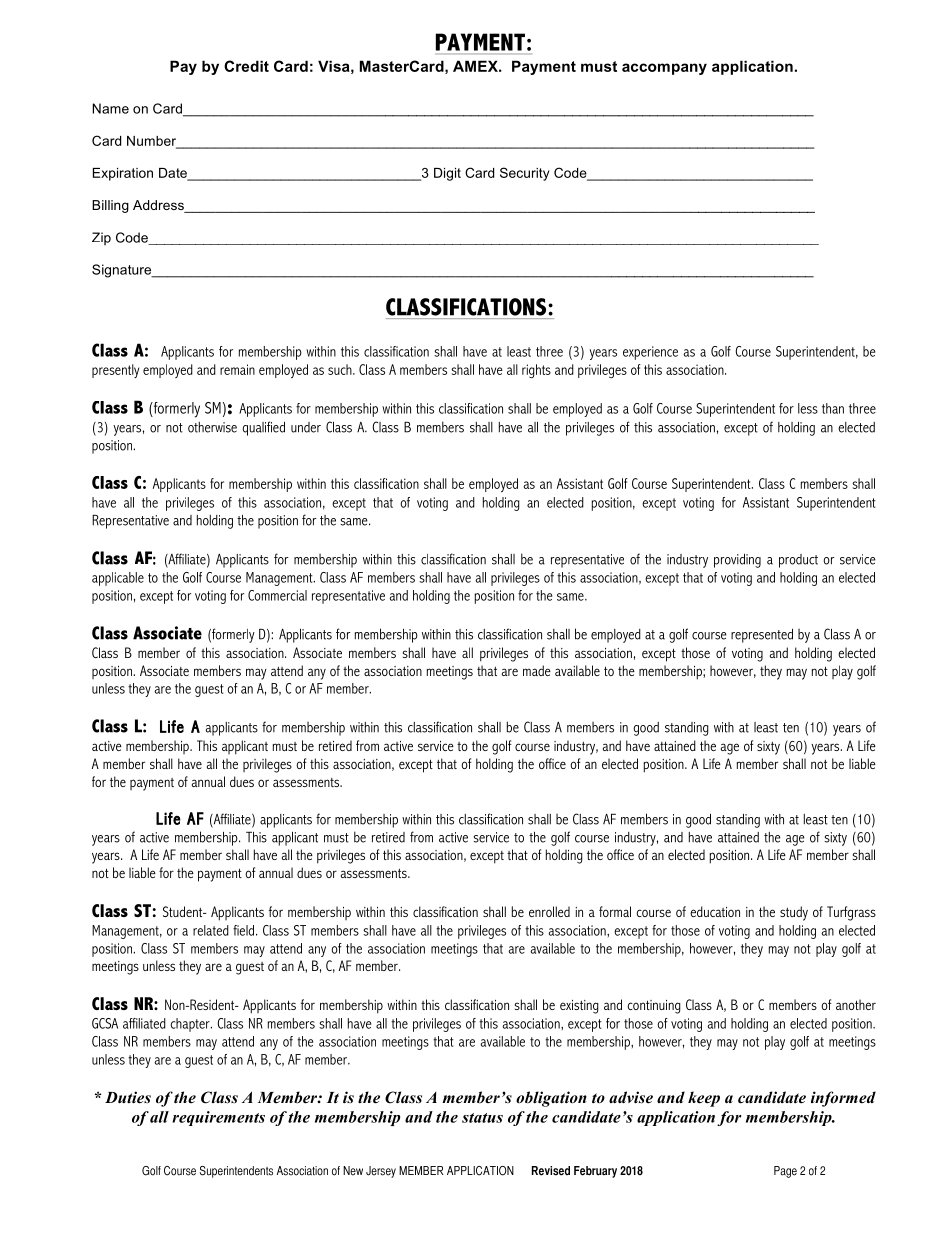  What do you see at coordinates (537, 670) in the document?
I see `made` at bounding box center [537, 670].
